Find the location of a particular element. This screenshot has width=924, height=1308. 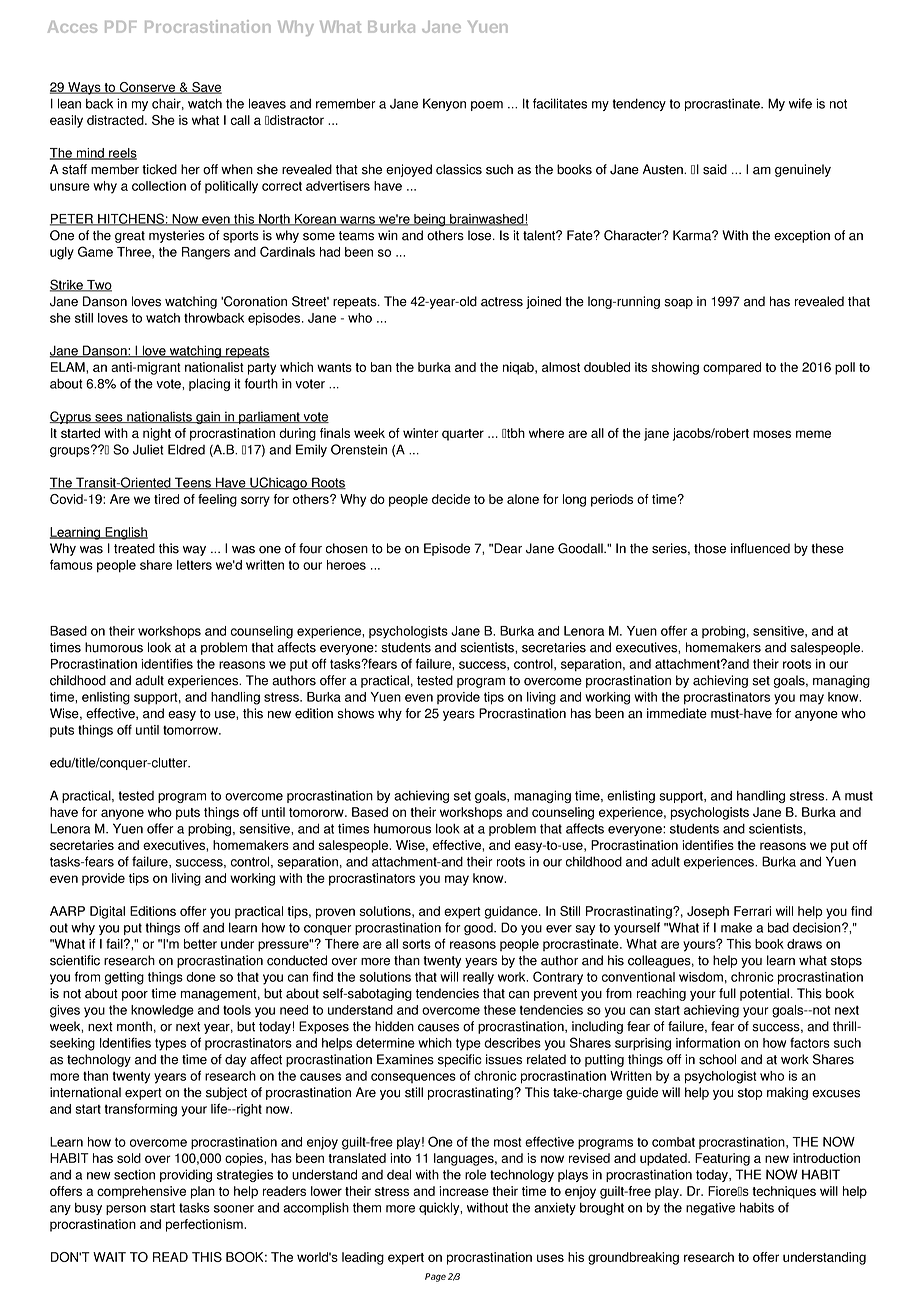

Digital is located at coordinates (107, 912).
